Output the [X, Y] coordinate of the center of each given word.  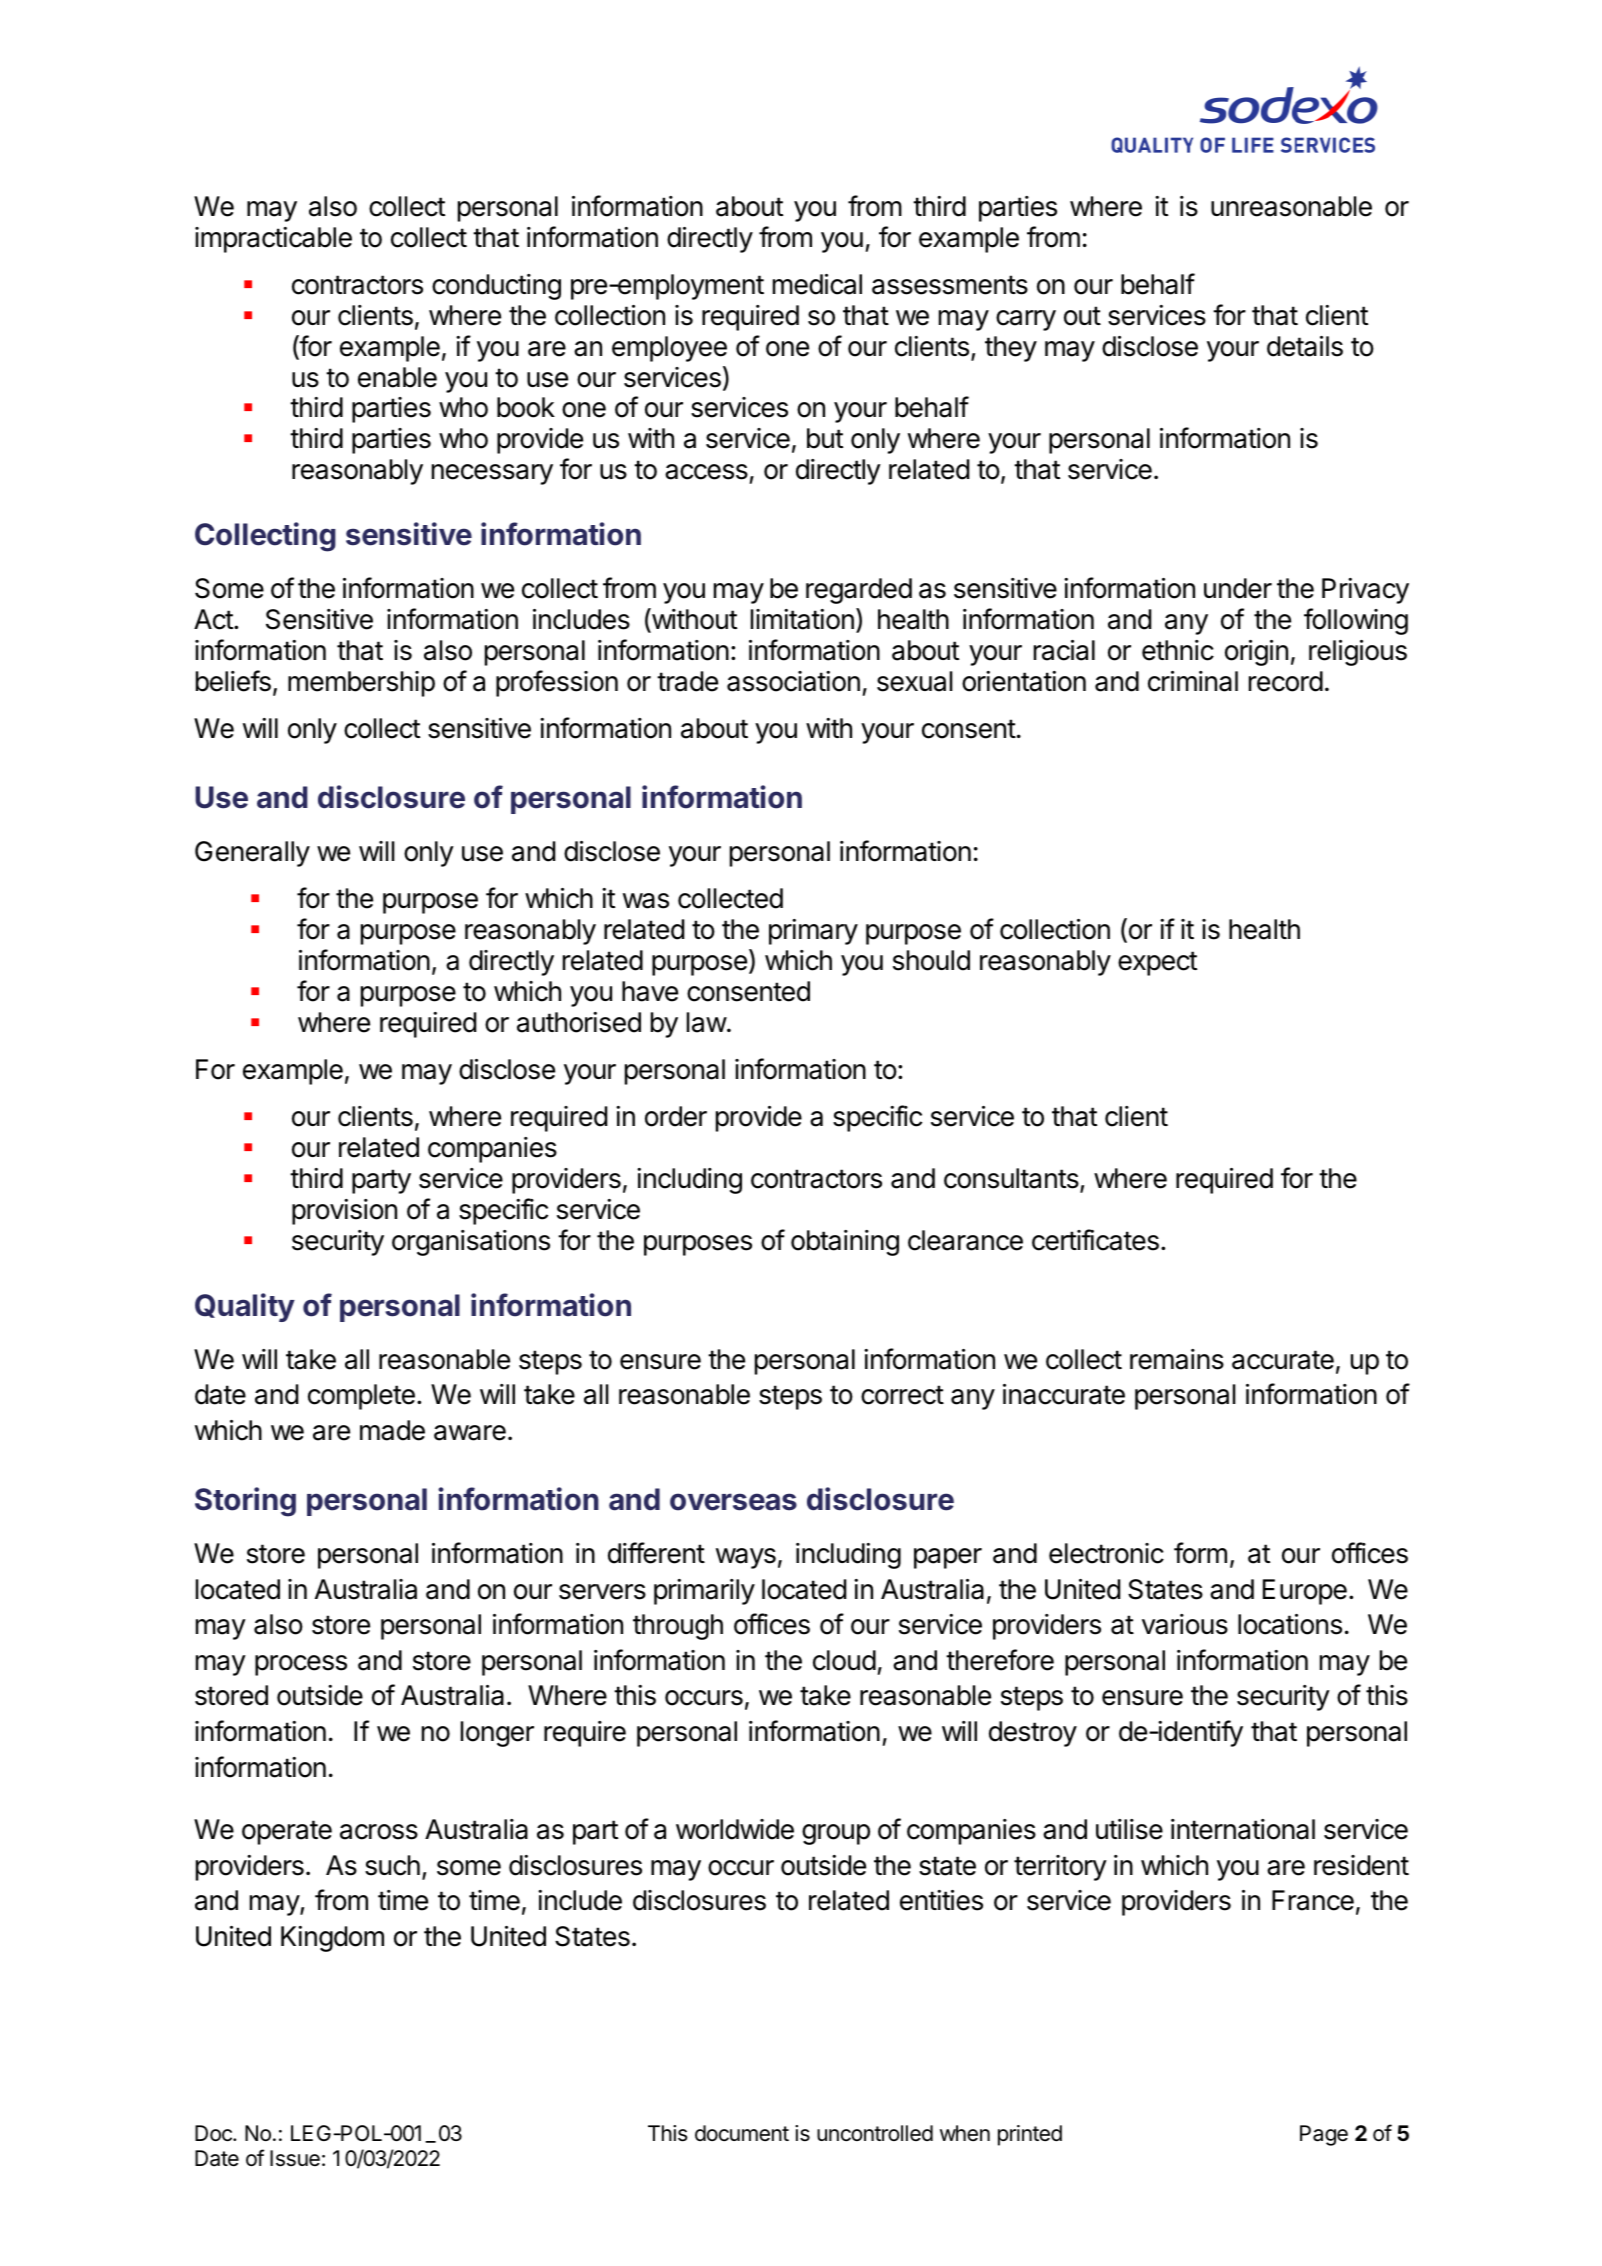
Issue [295, 2158]
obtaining [845, 1243]
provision [344, 1212]
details [1305, 346]
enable [397, 377]
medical [817, 284]
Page [1324, 2135]
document [742, 2133]
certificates [1095, 1240]
